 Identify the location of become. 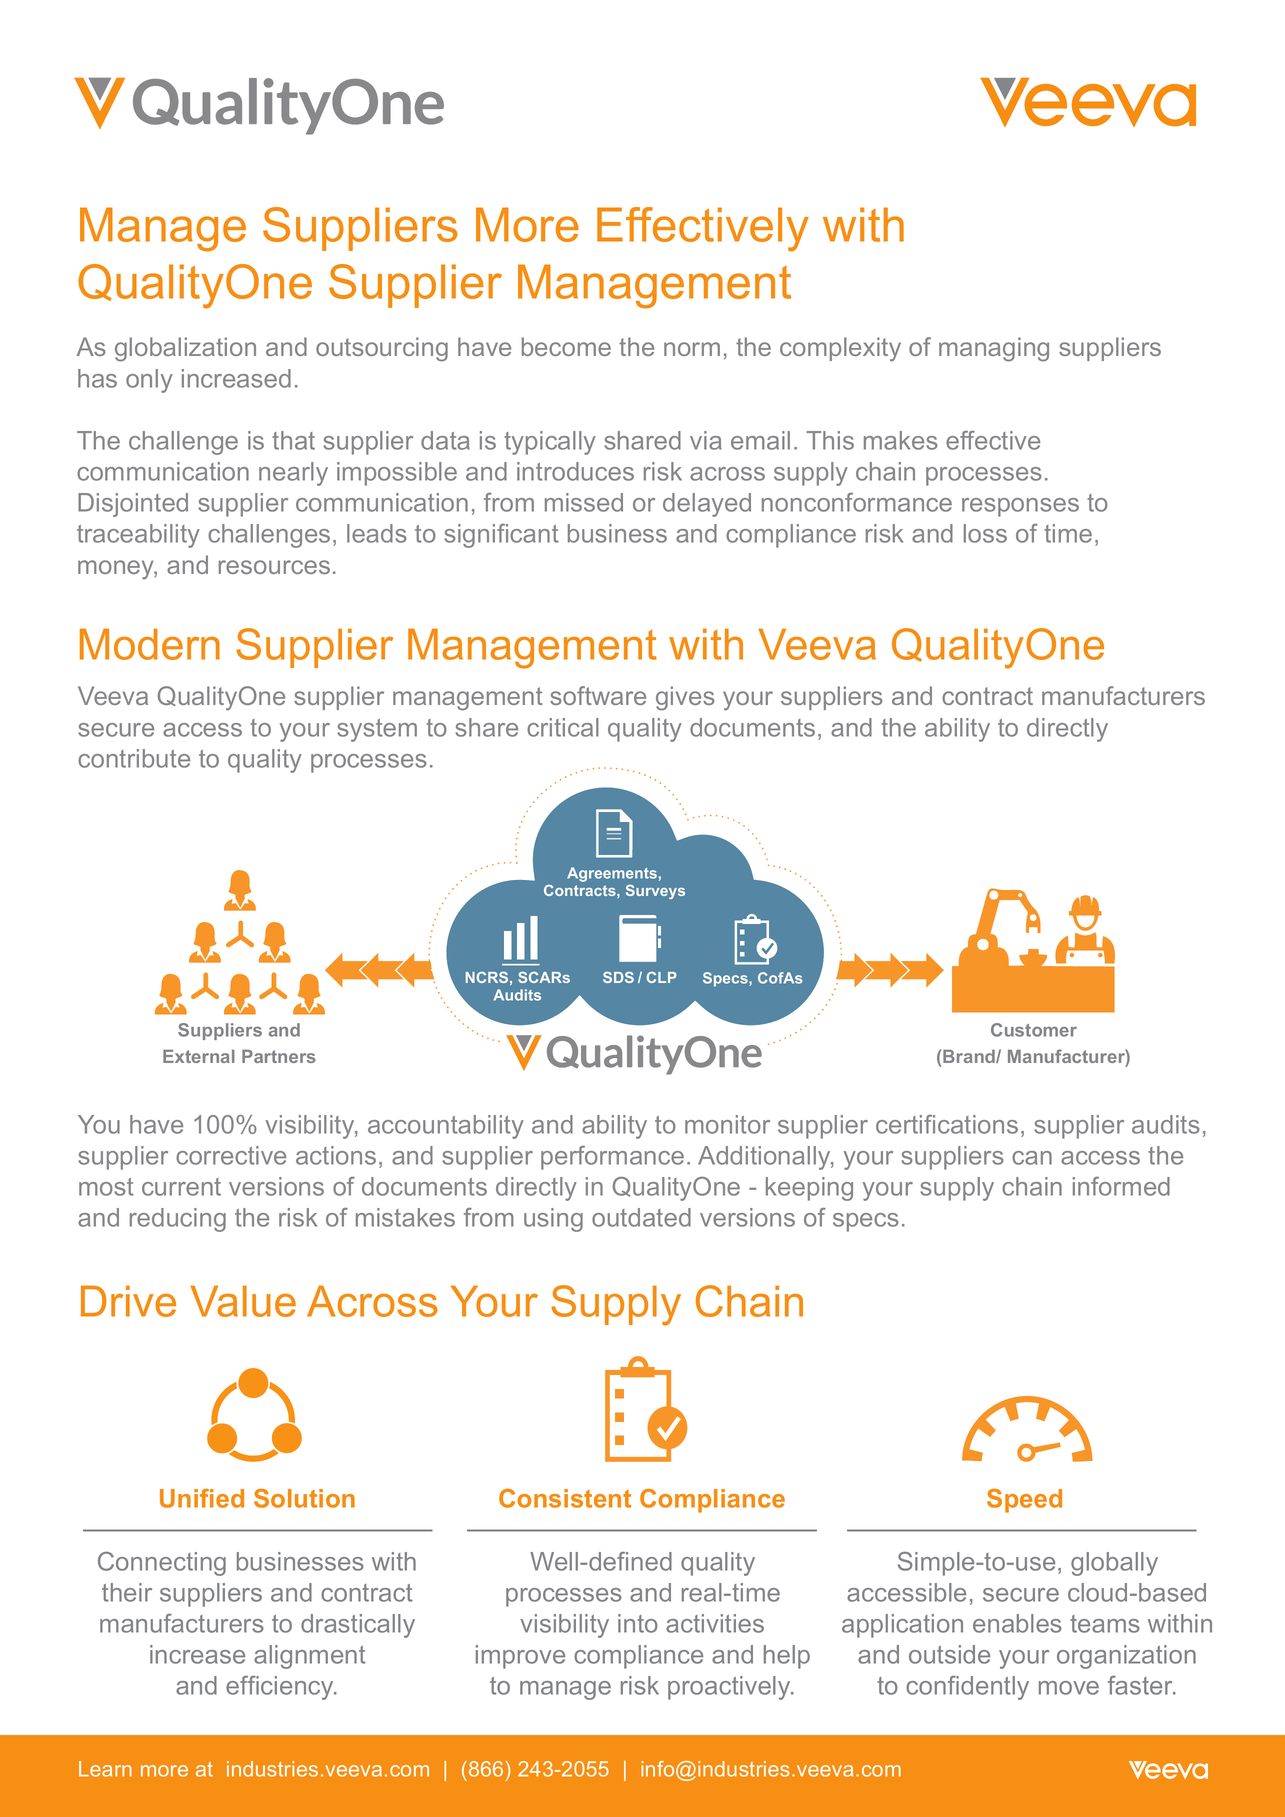
(566, 346).
